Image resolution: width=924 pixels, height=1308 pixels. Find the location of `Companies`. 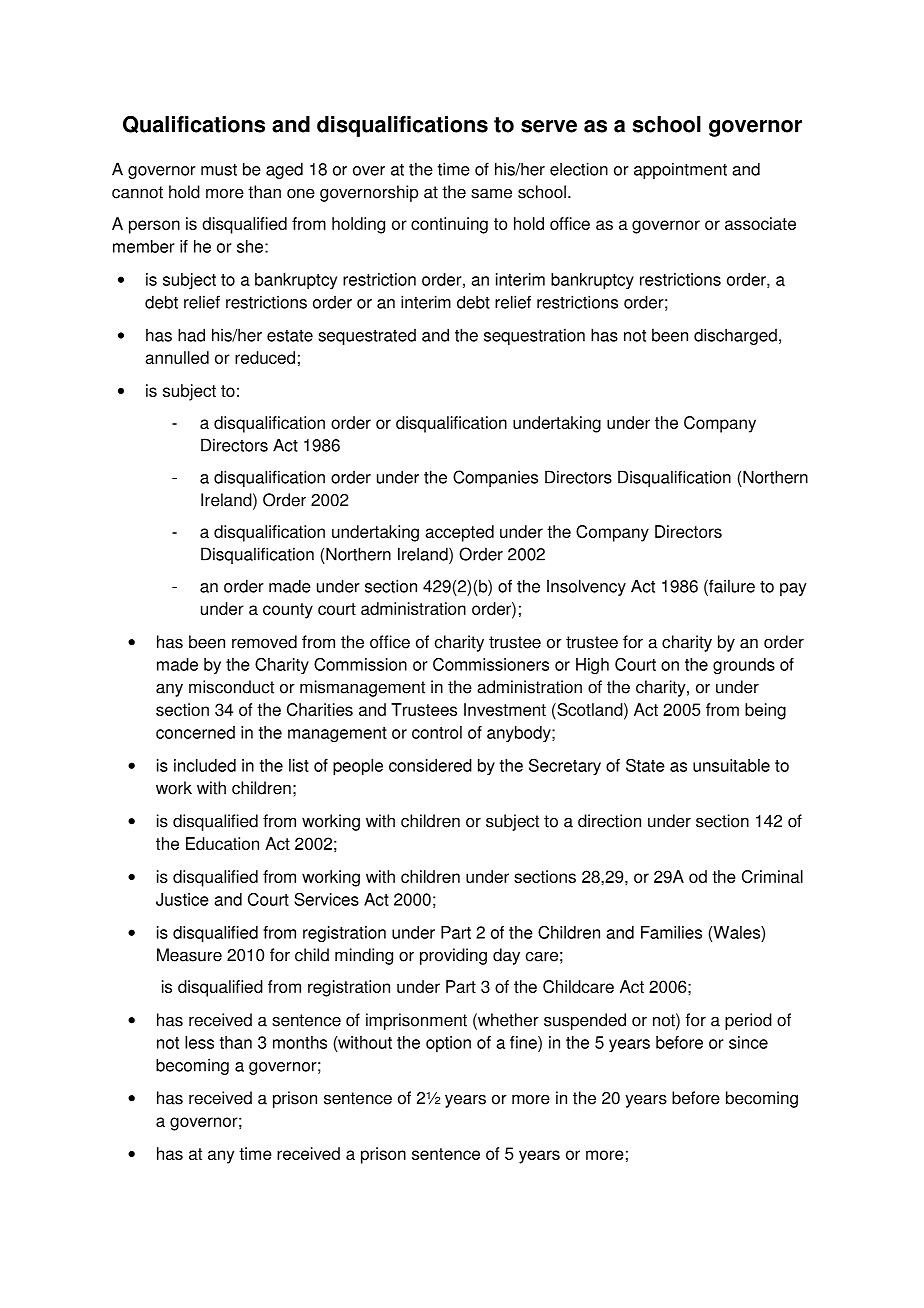

Companies is located at coordinates (495, 478).
